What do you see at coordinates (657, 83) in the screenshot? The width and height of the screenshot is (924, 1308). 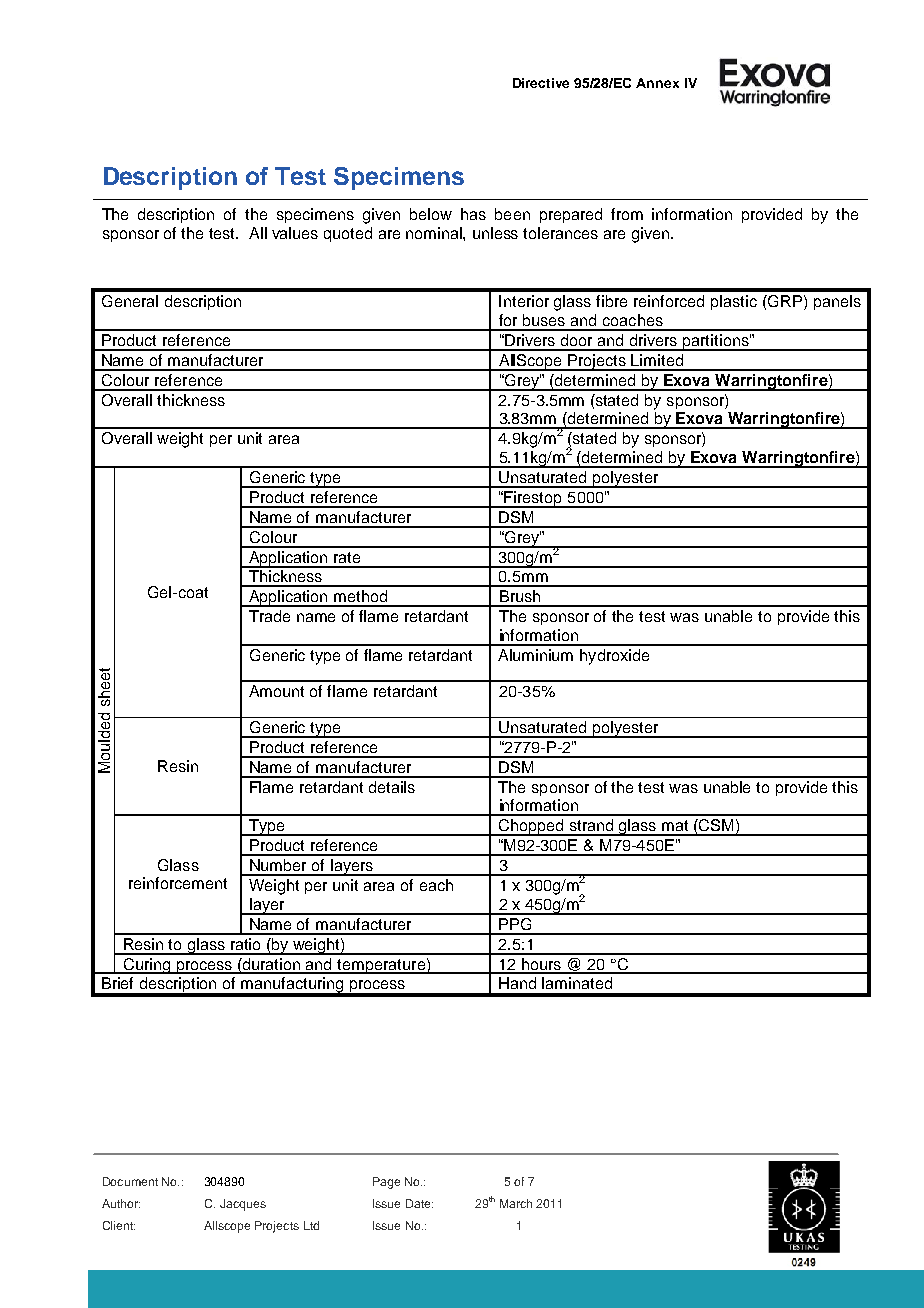 I see `Annex` at bounding box center [657, 83].
